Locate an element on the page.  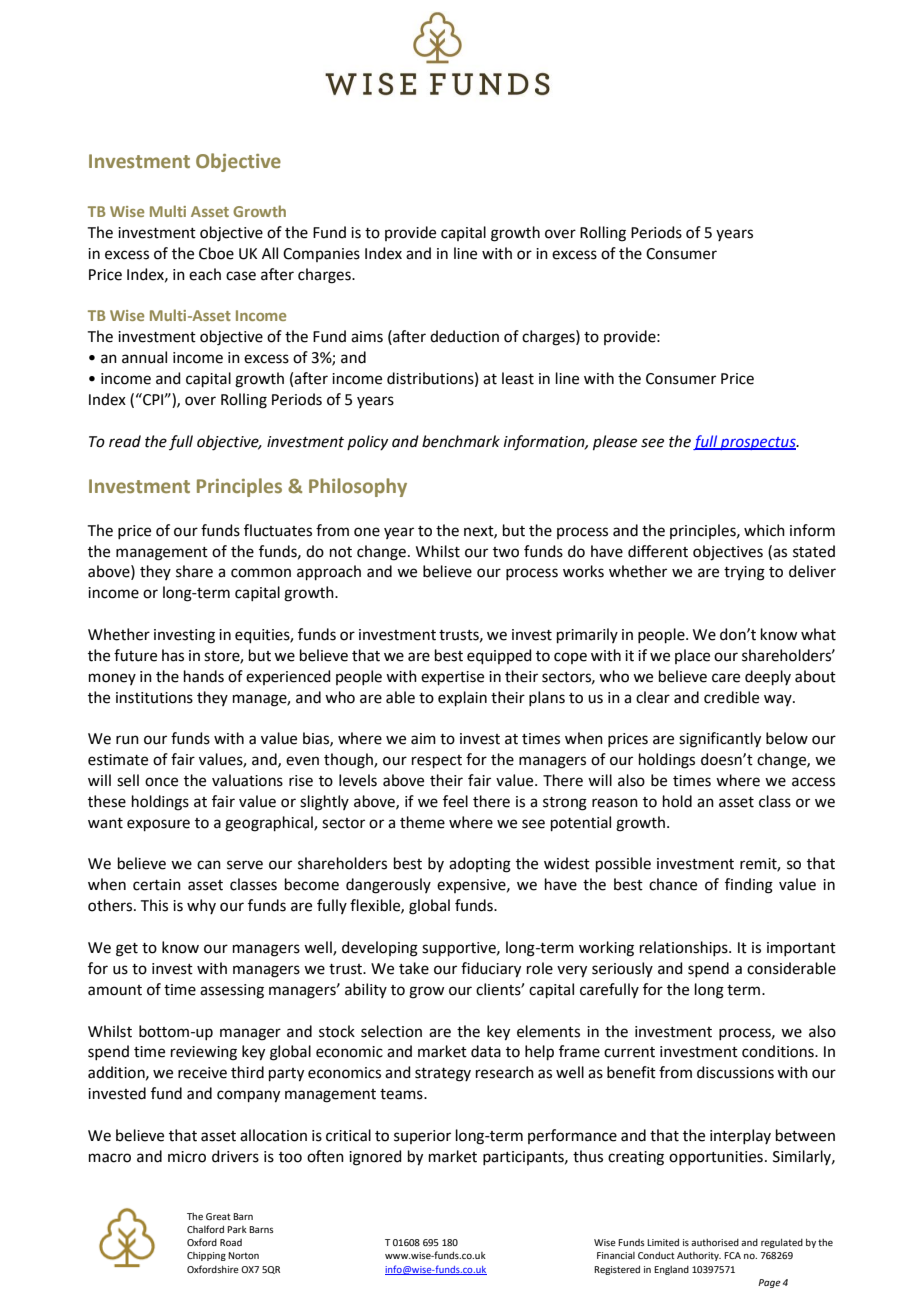
fluctuates is located at coordinates (278, 530).
